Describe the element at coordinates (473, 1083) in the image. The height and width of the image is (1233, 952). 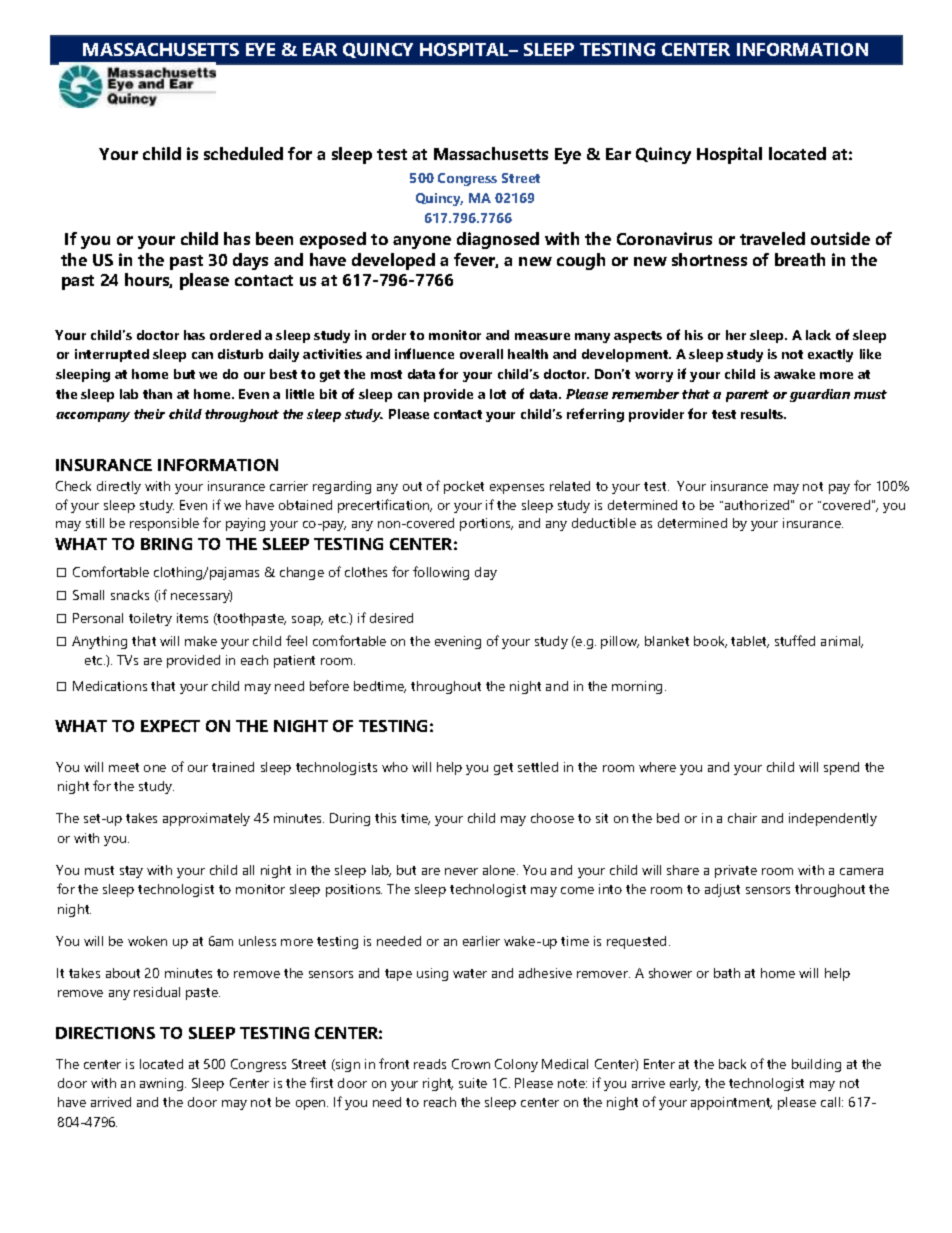
I see `suite` at that location.
